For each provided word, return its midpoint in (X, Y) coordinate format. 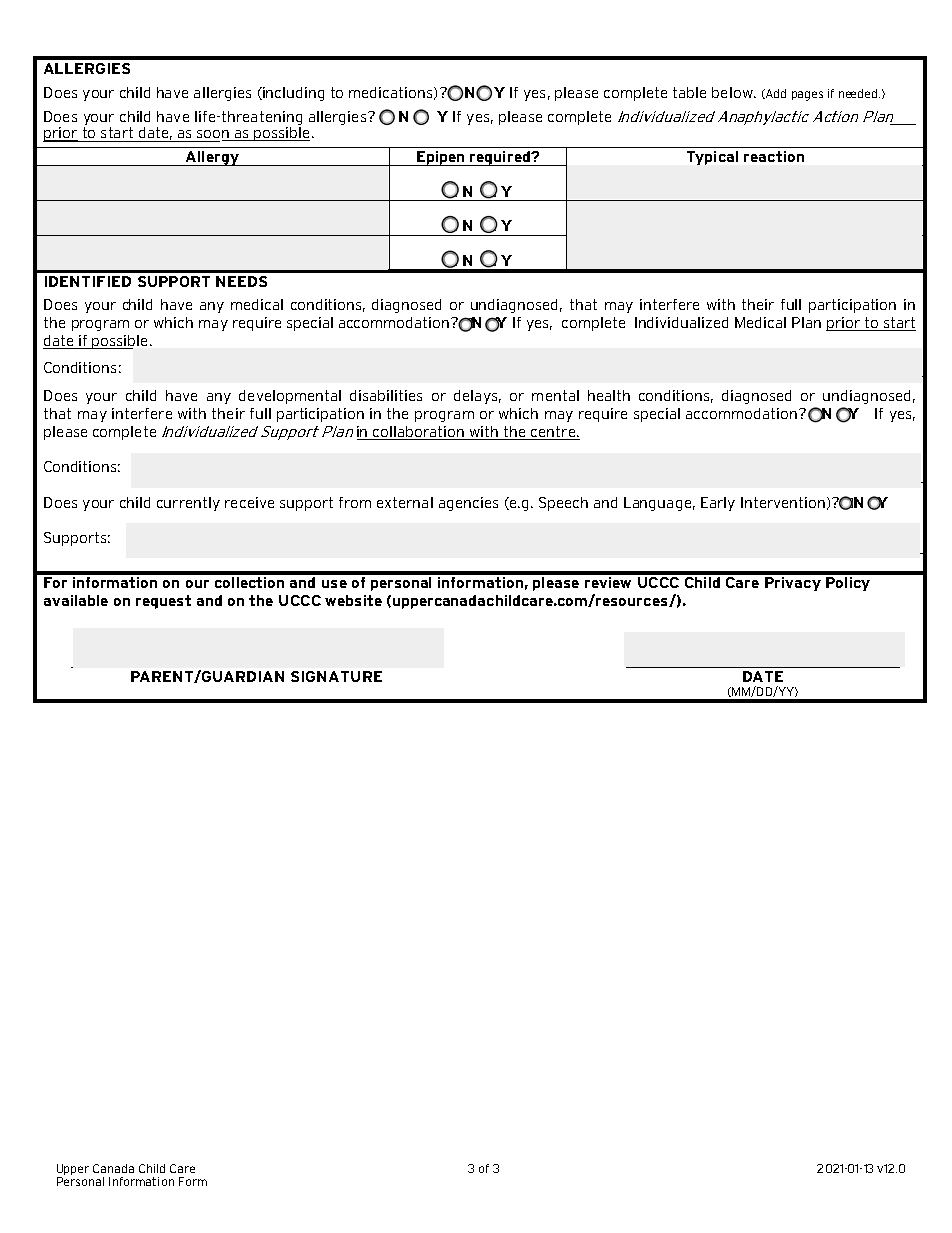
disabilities (386, 395)
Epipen (441, 158)
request (163, 602)
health (609, 395)
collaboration (419, 433)
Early (718, 504)
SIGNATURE (336, 676)
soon (214, 135)
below (733, 92)
